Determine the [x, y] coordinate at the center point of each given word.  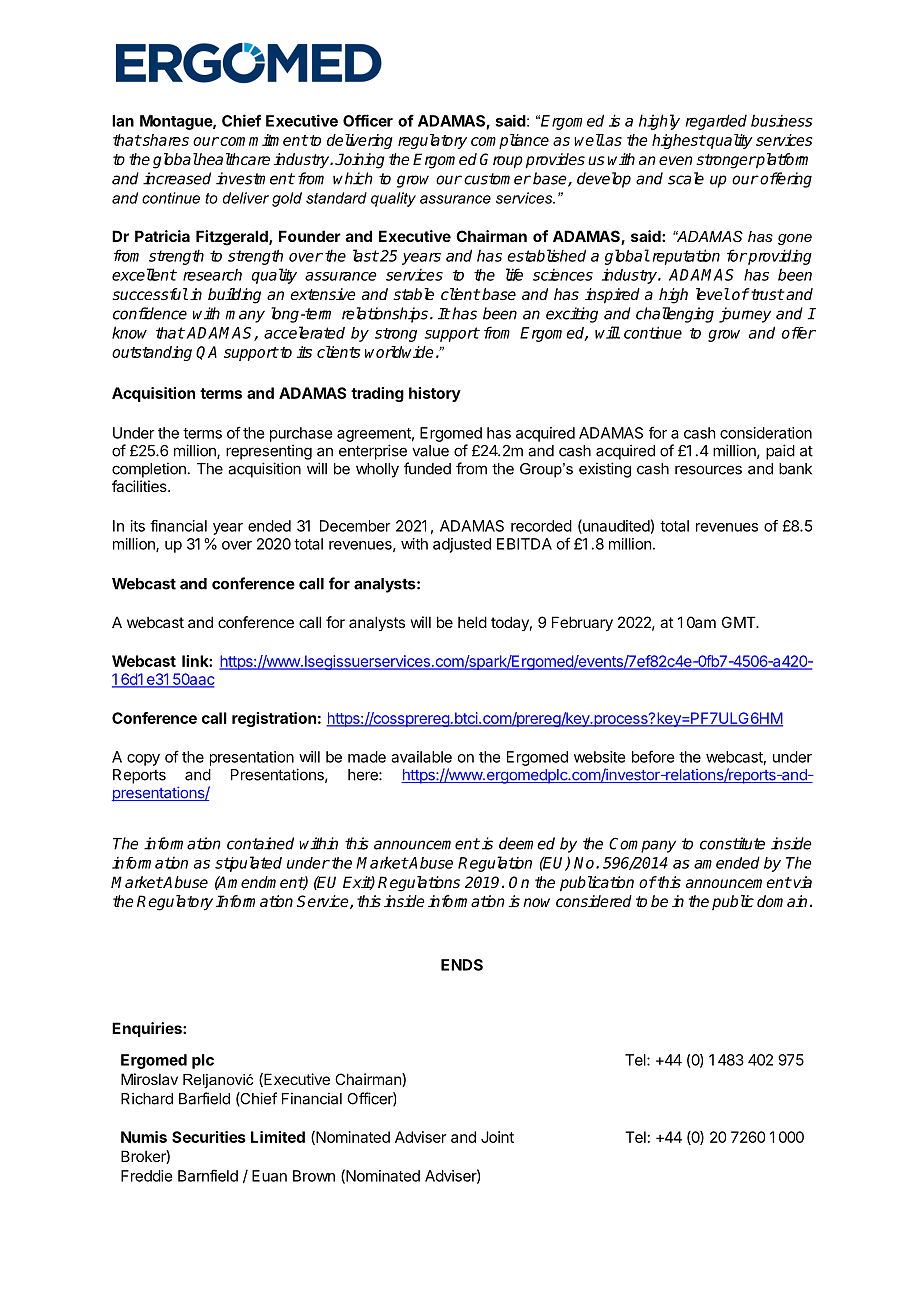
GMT [740, 622]
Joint [497, 1137]
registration [274, 719]
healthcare [233, 159]
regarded [716, 122]
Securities [209, 1137]
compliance [510, 141]
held [472, 622]
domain [782, 901]
